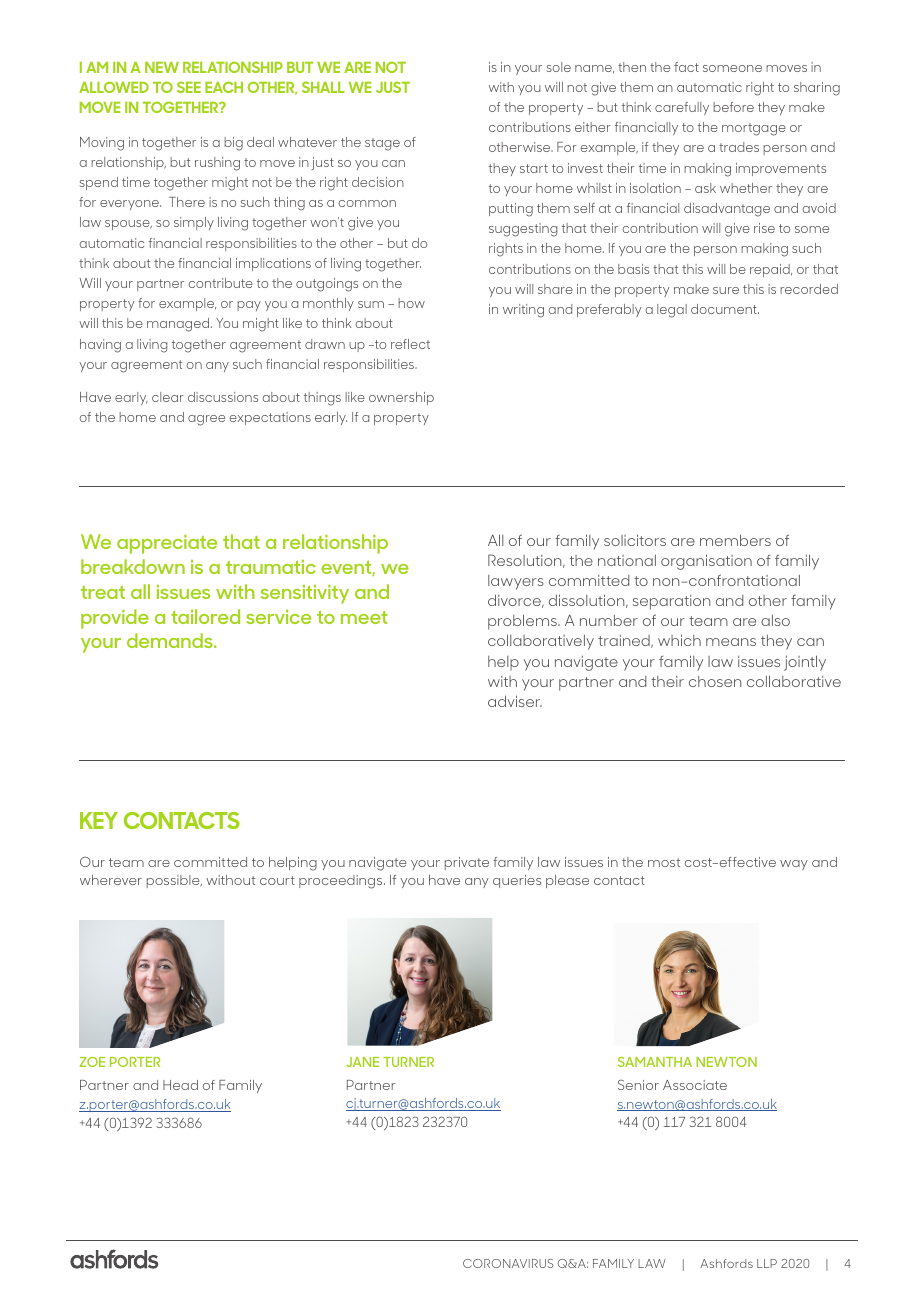 The height and width of the screenshot is (1308, 924). Describe the element at coordinates (508, 1263) in the screenshot. I see `CORONAVIRUS` at that location.
